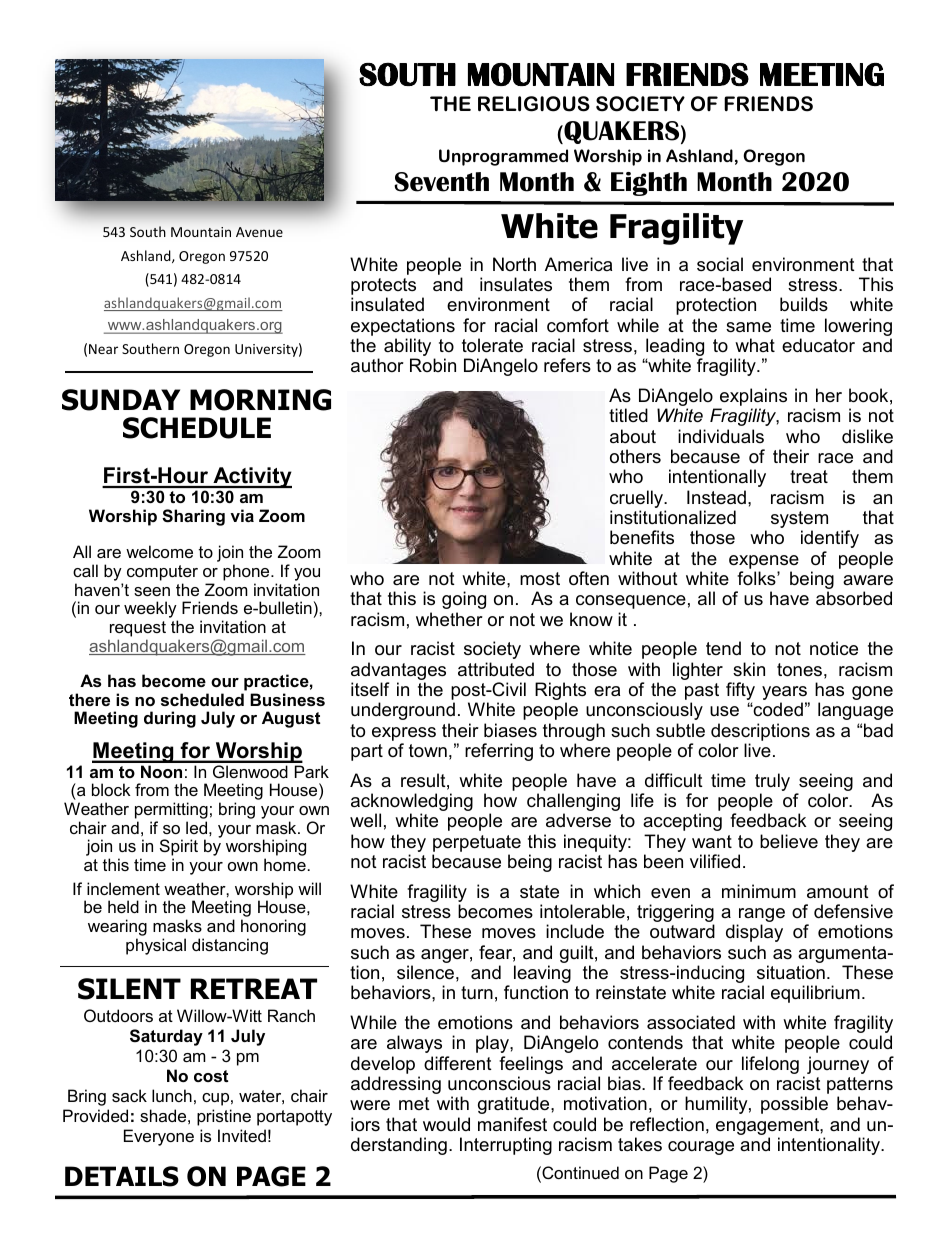 The image size is (952, 1233). What do you see at coordinates (171, 810) in the screenshot?
I see `permitting` at bounding box center [171, 810].
